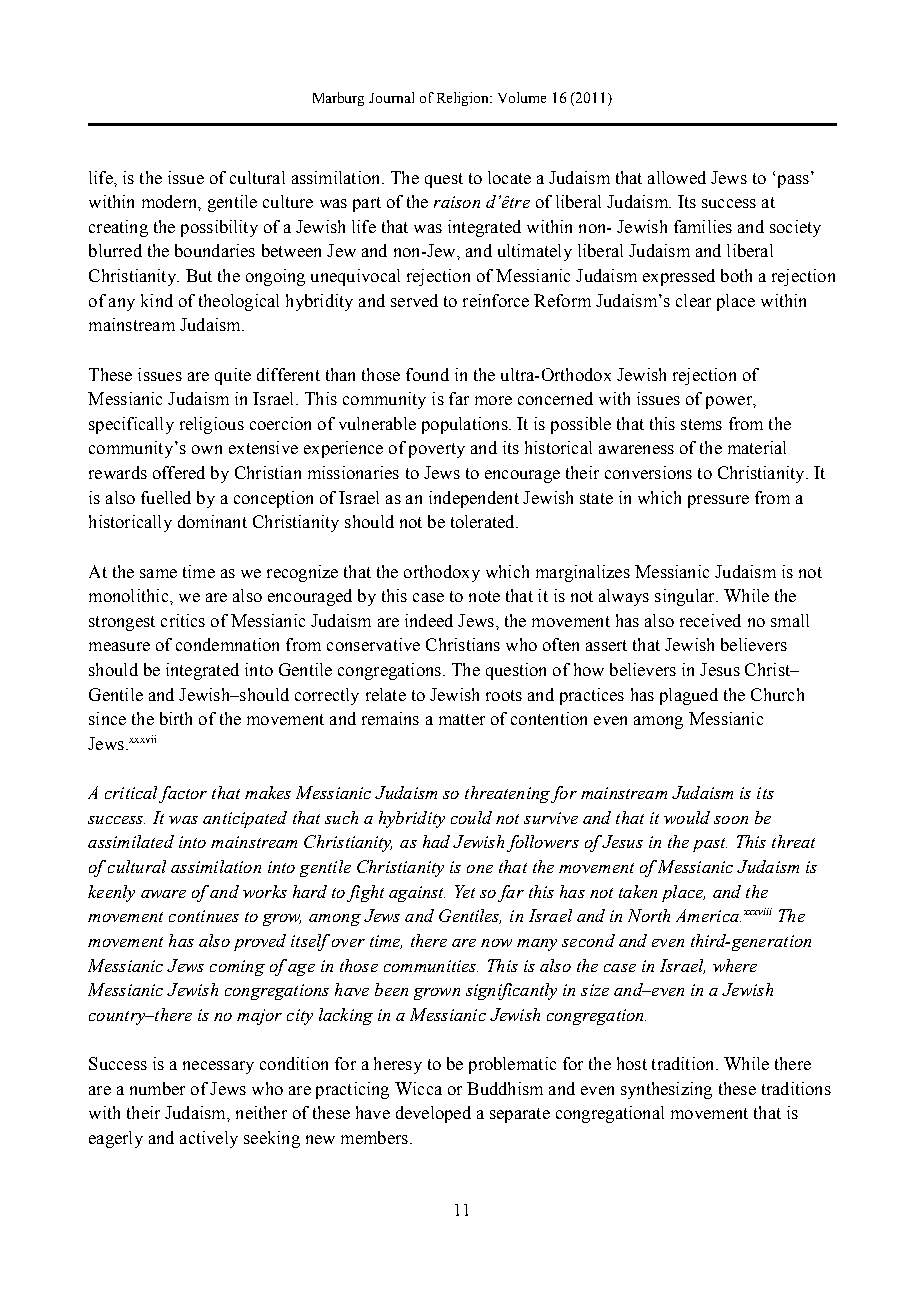 This image has height=1308, width=924. What do you see at coordinates (183, 620) in the image?
I see `critics` at bounding box center [183, 620].
